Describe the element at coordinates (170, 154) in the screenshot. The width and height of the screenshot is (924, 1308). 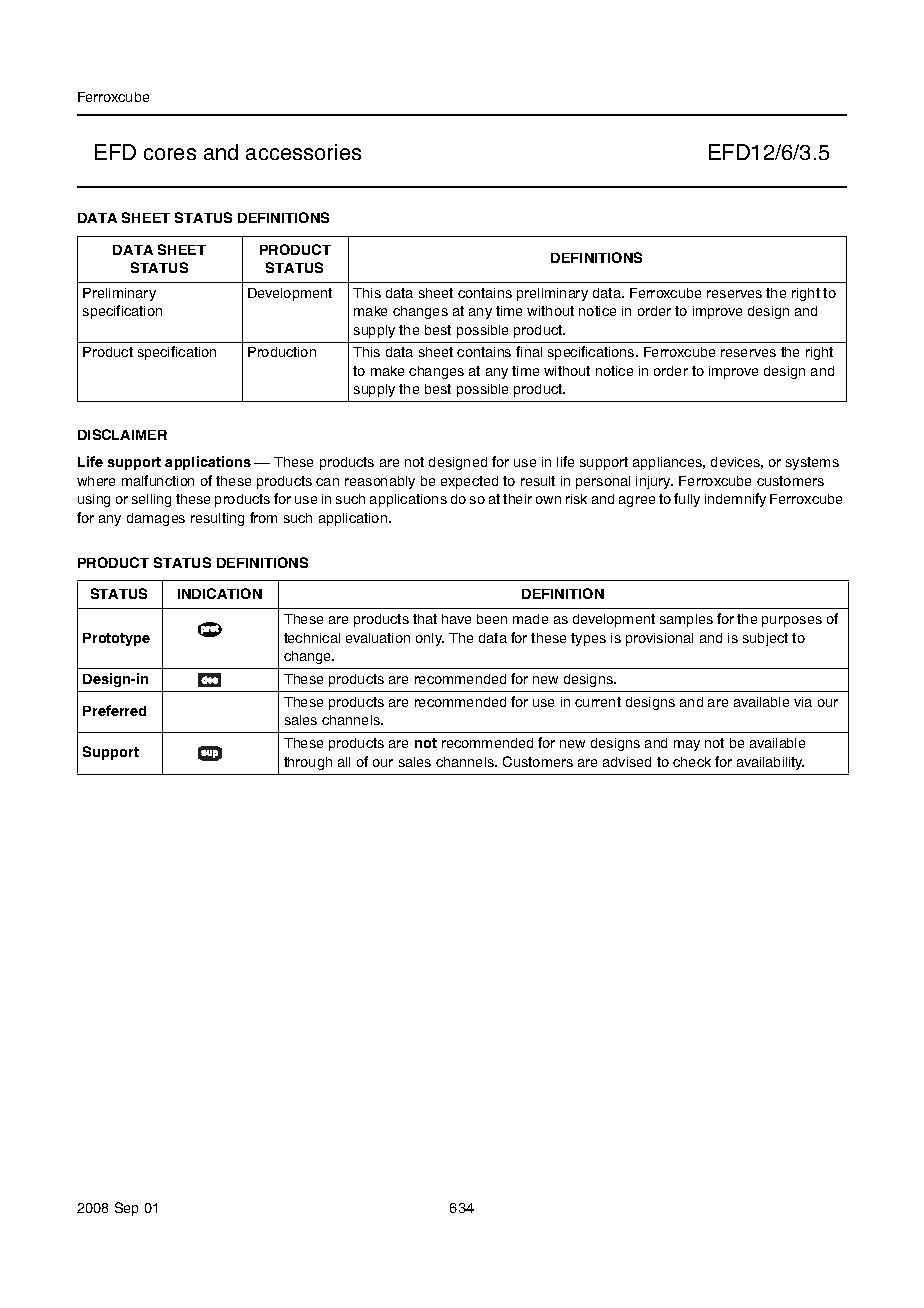
I see `cores` at that location.
